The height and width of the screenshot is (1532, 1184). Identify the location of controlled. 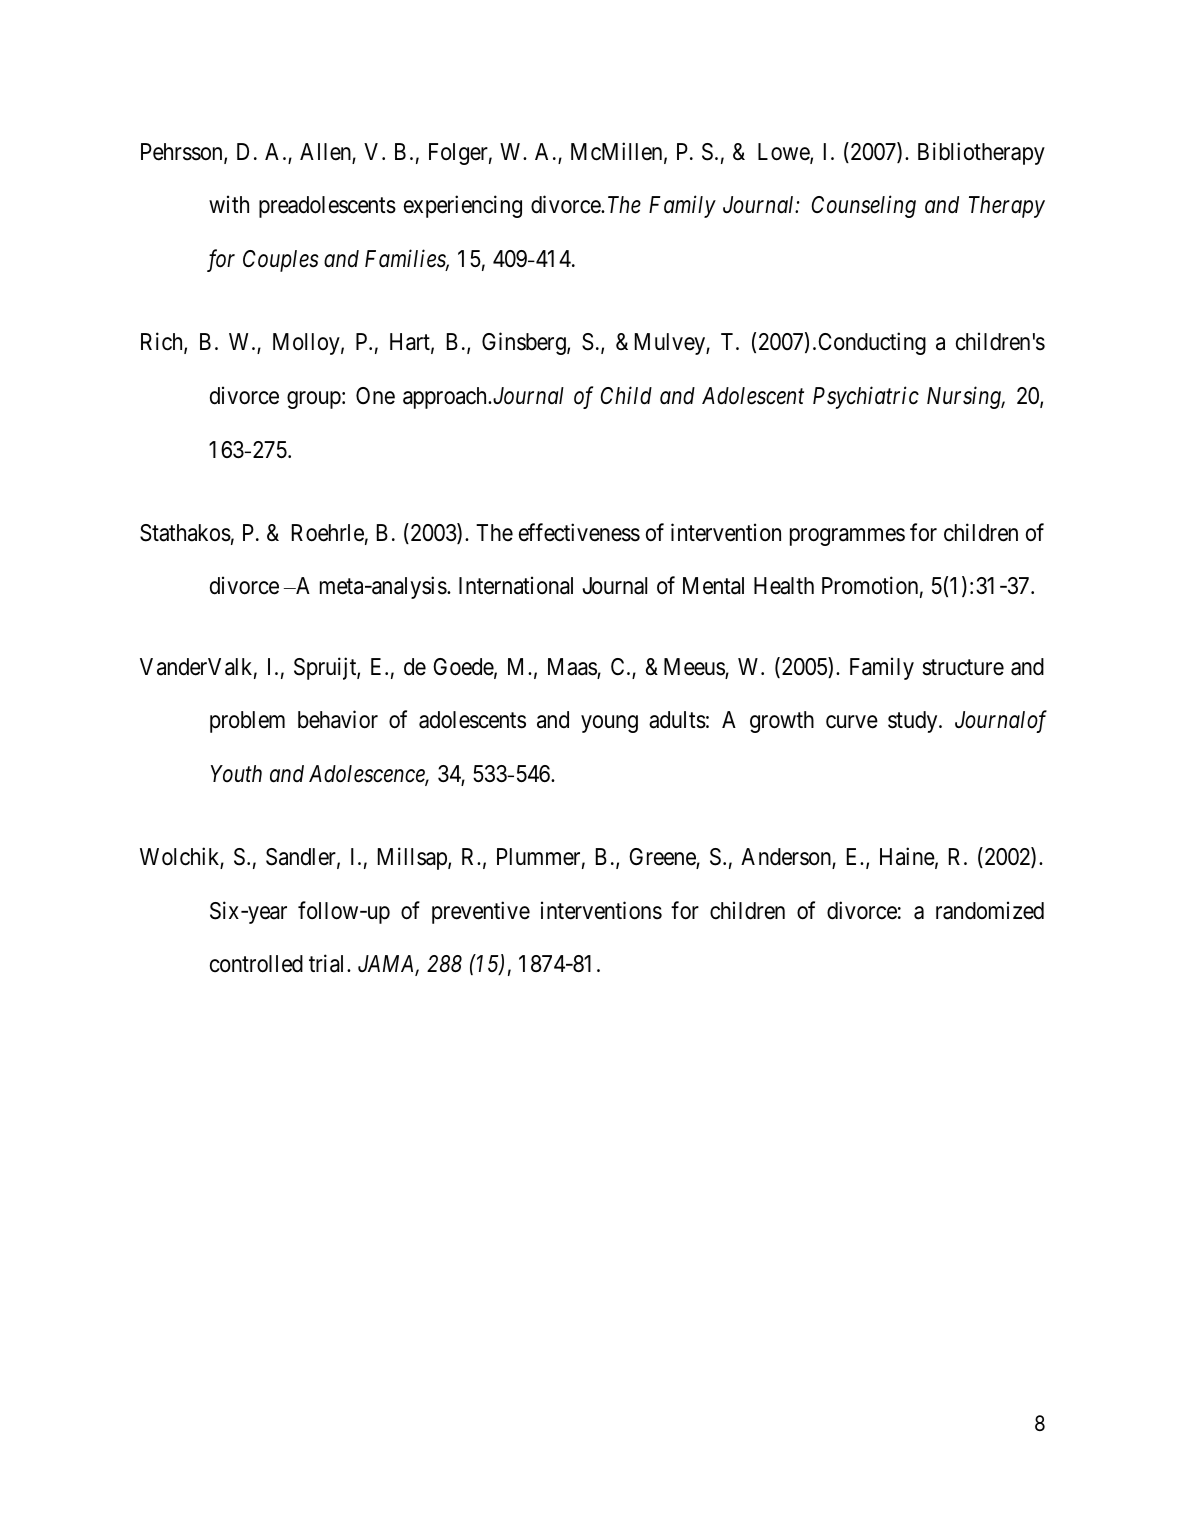
(256, 964).
